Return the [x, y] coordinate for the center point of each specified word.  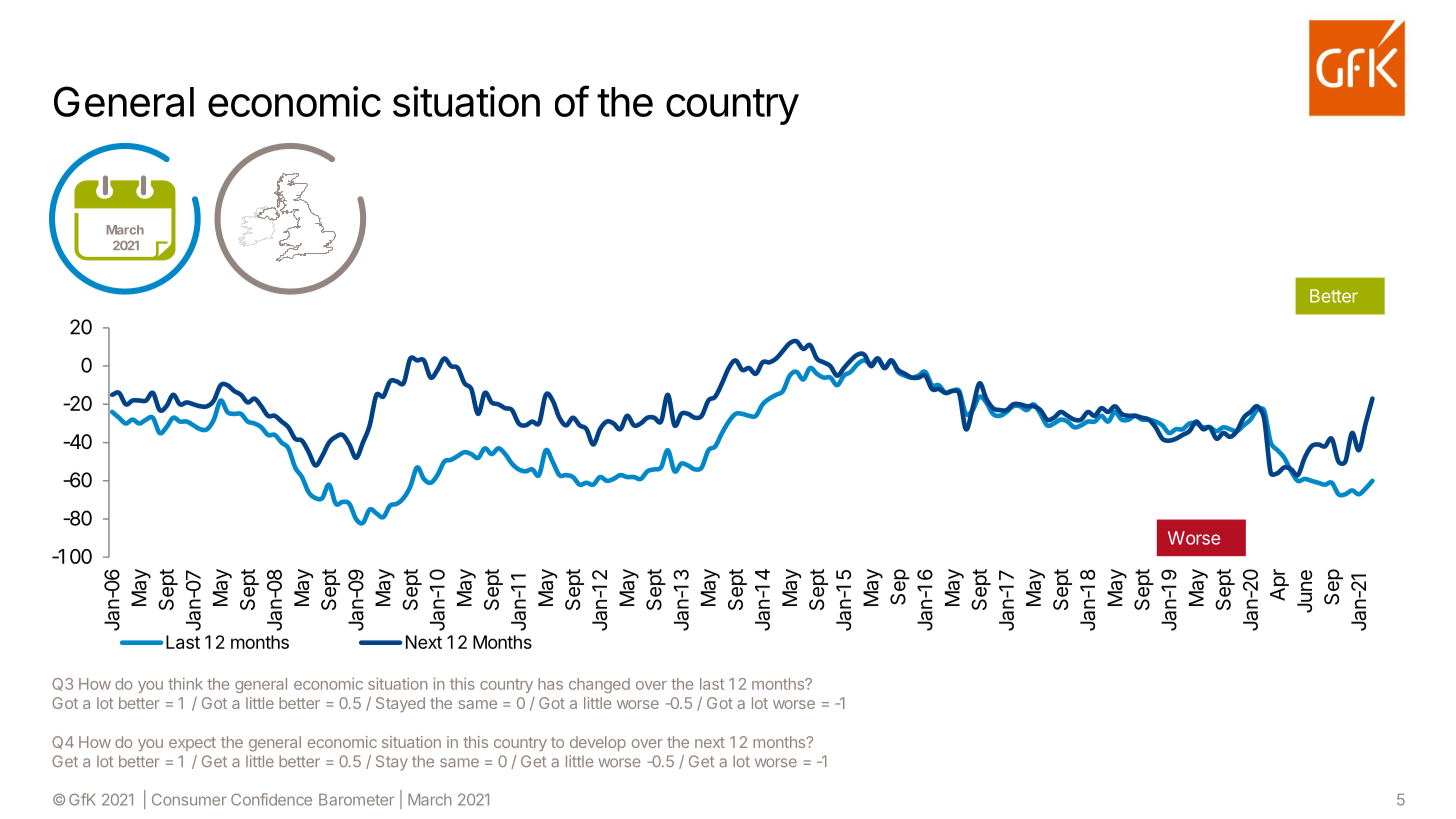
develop [598, 743]
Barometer [356, 800]
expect [192, 744]
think [185, 684]
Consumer [189, 799]
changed [599, 685]
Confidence [271, 799]
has [550, 684]
